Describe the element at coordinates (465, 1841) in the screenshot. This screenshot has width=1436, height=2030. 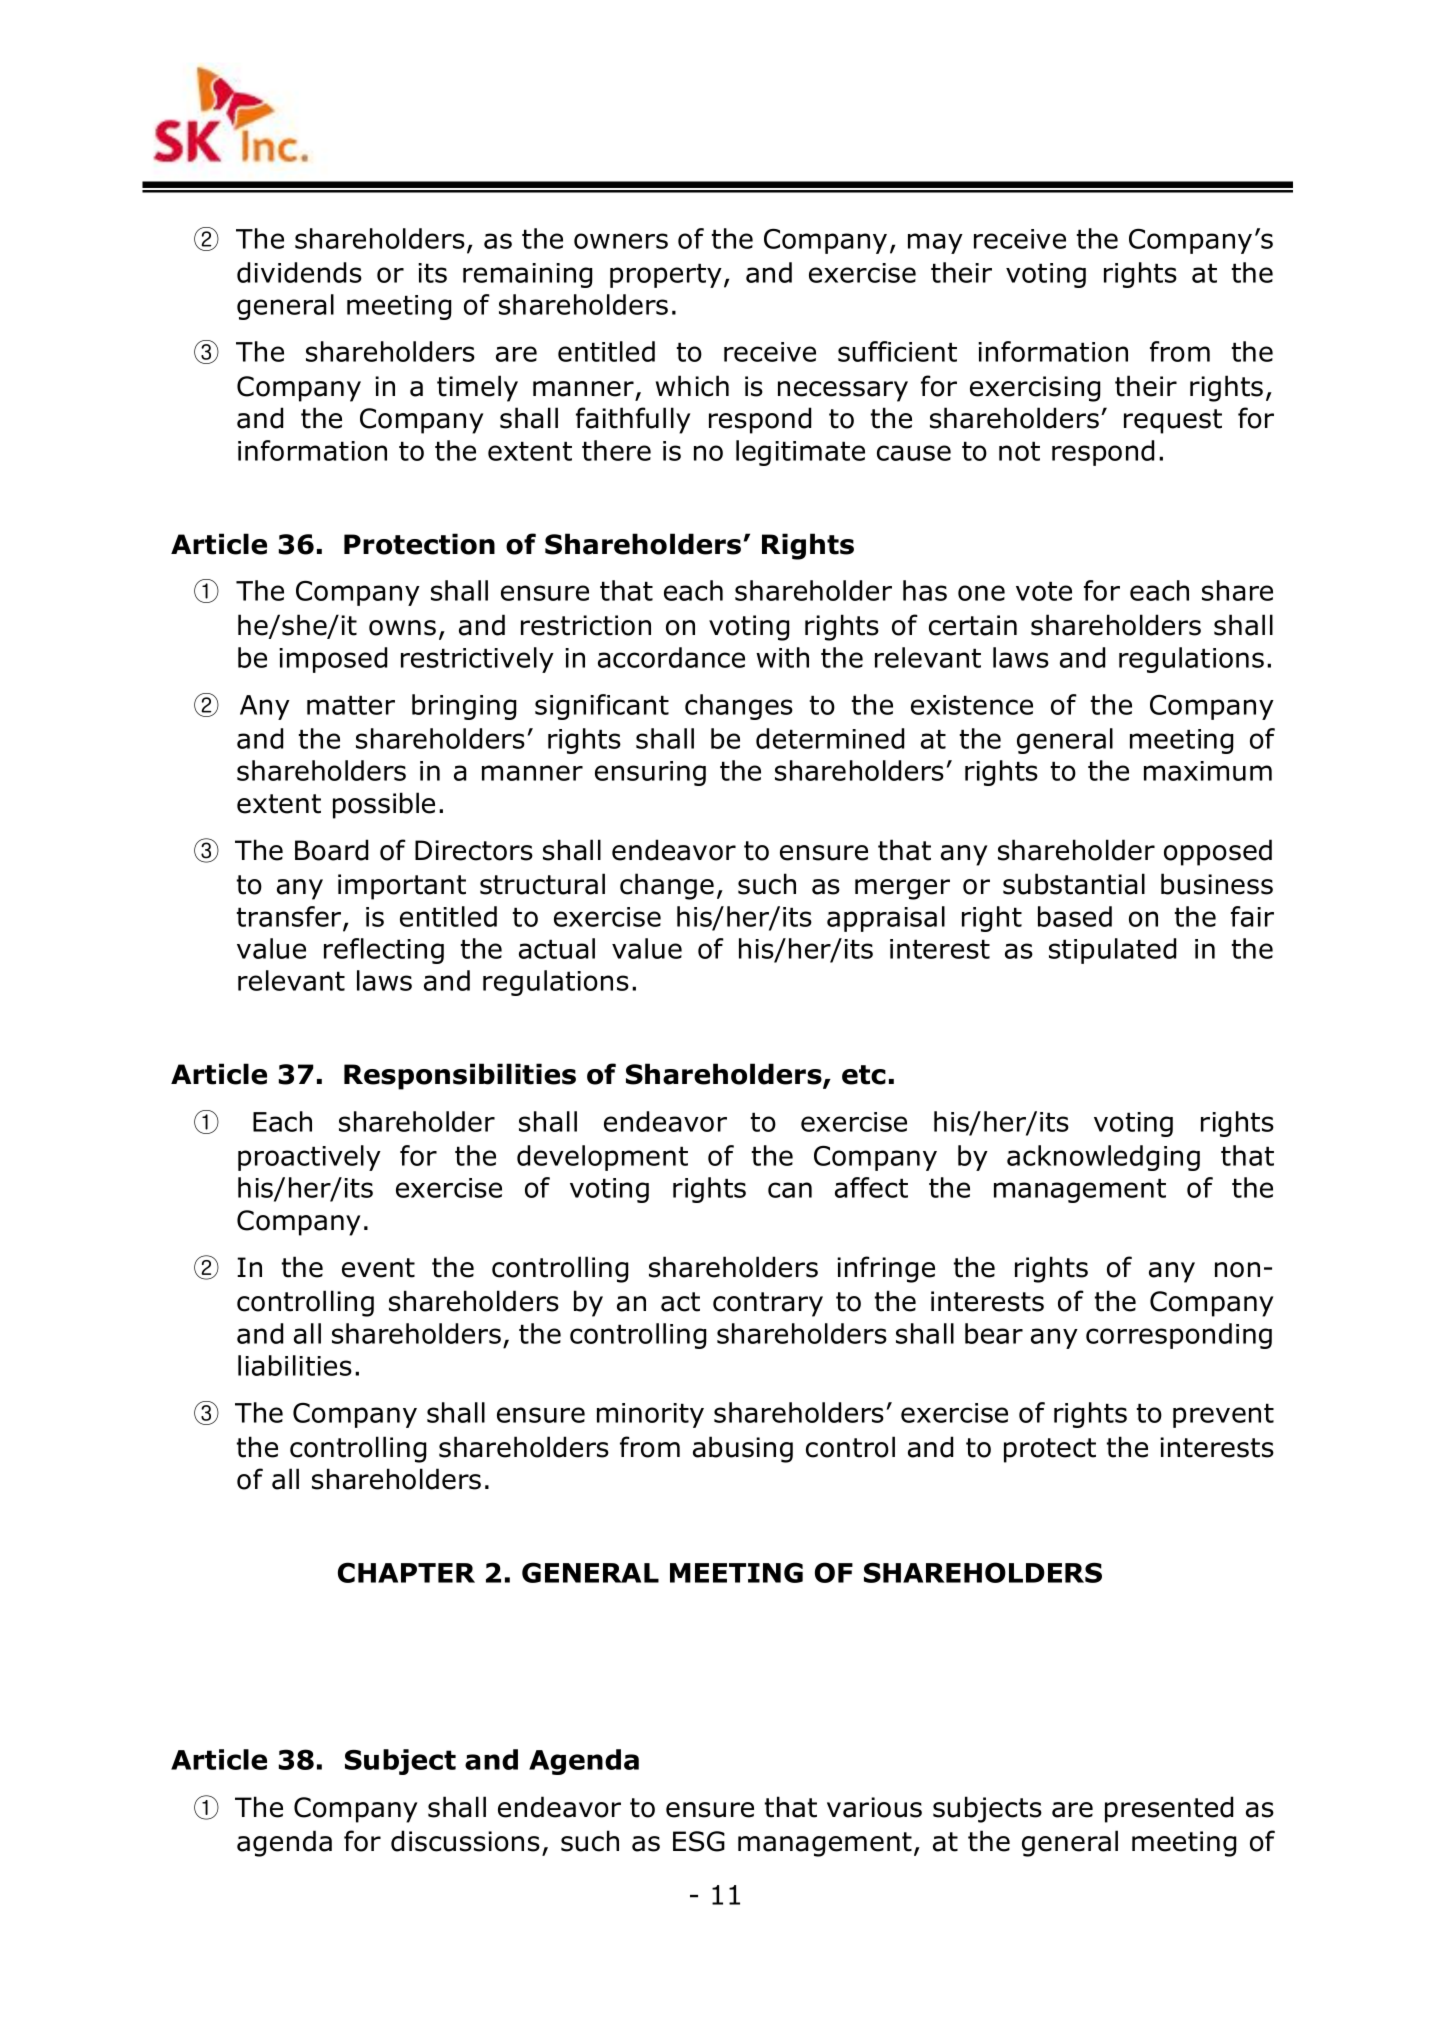
I see `discussions` at that location.
